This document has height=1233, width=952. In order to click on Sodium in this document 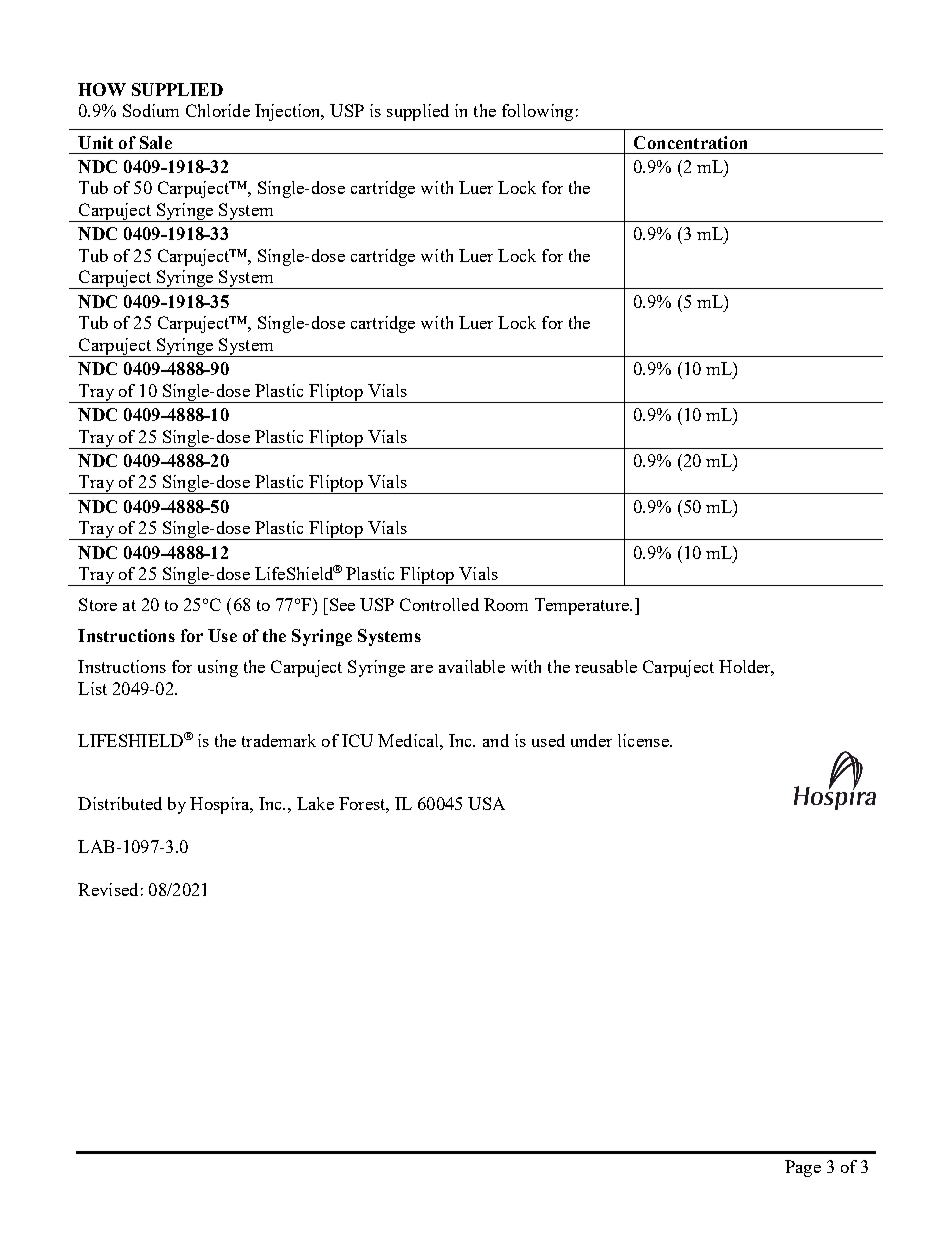, I will do `click(151, 110)`.
